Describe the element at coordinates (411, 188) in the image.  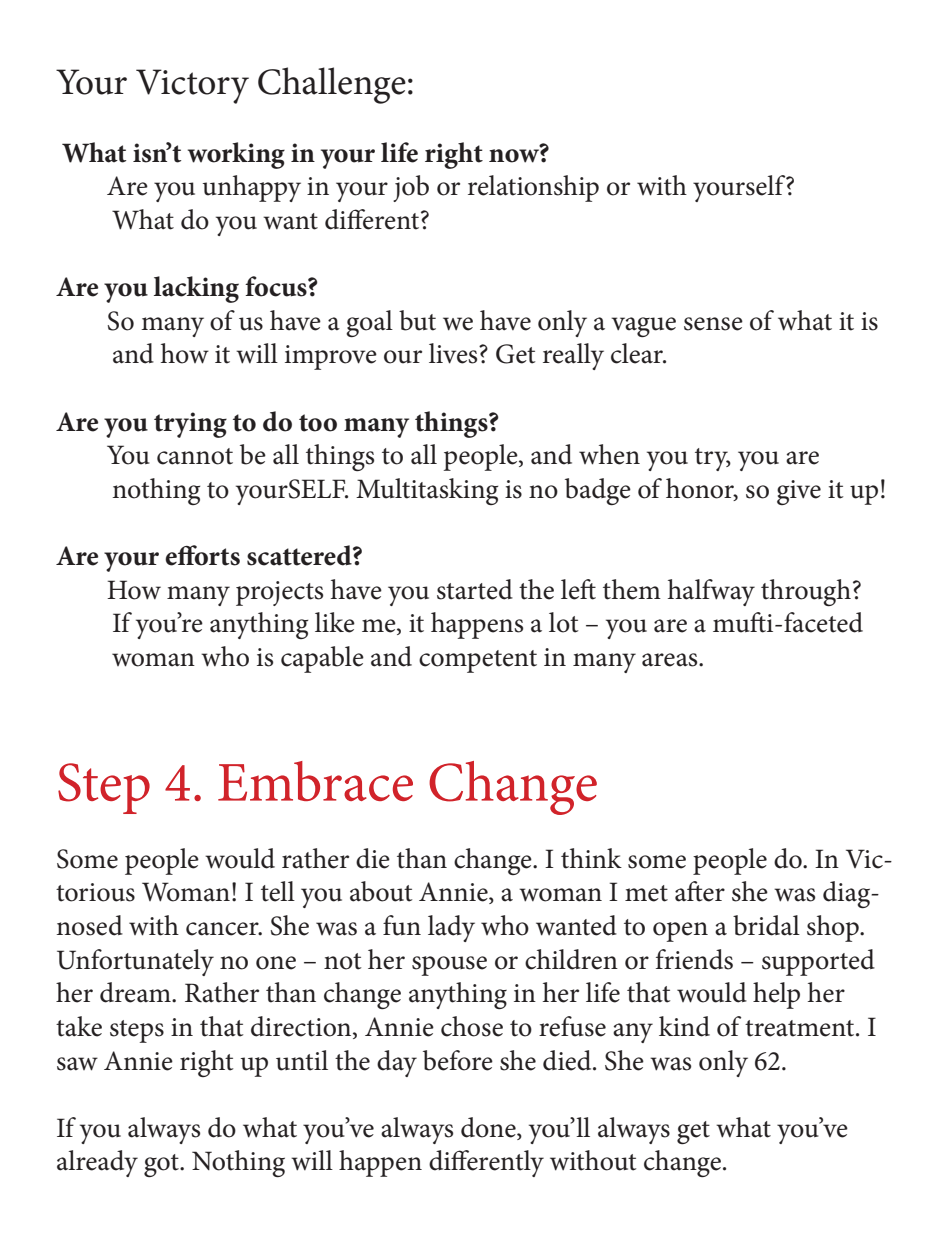
I see `job` at that location.
